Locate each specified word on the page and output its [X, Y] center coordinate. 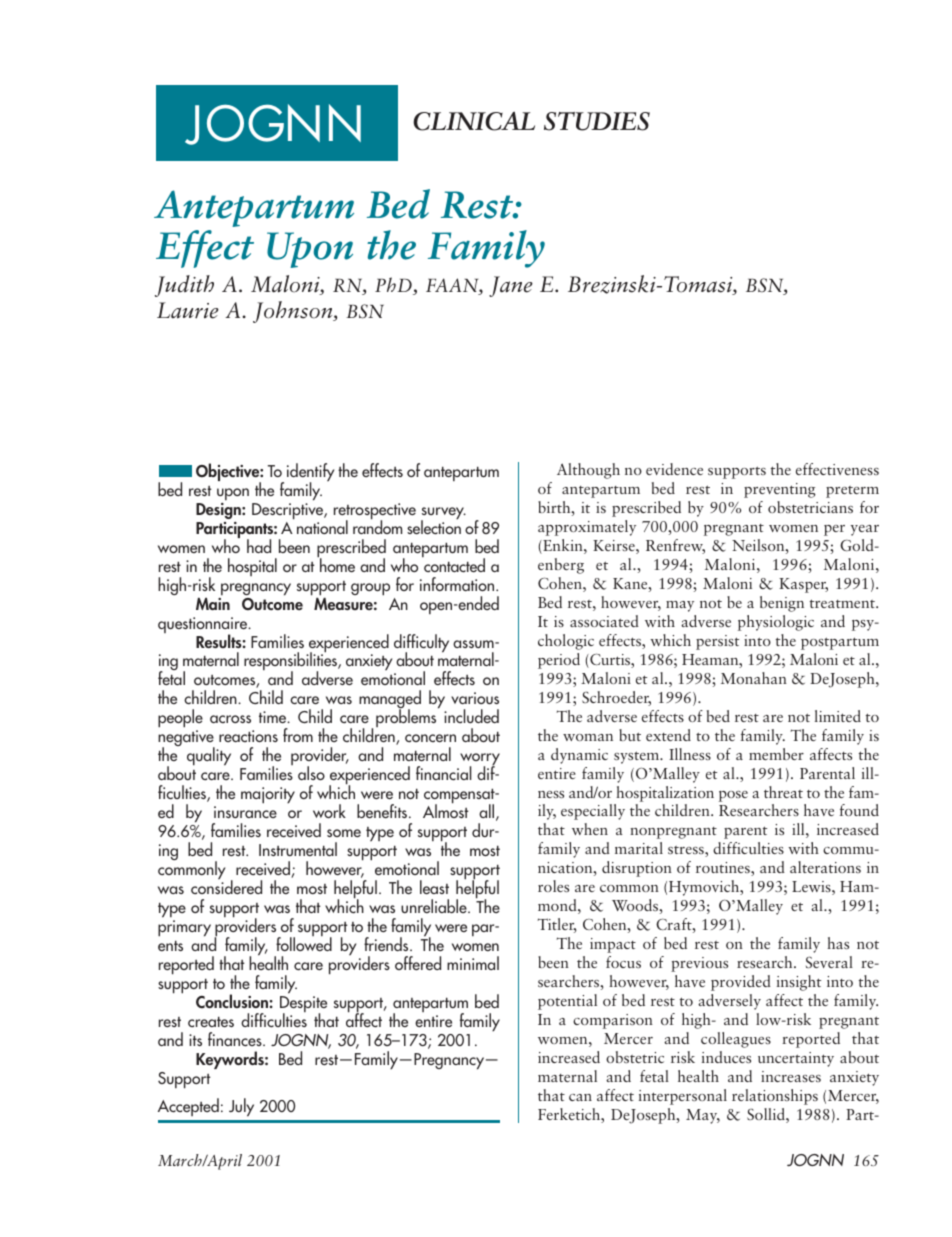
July [241, 1107]
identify [310, 473]
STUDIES [597, 121]
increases [791, 1076]
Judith [184, 286]
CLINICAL [474, 121]
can [580, 1097]
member [776, 754]
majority [268, 795]
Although [588, 471]
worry [480, 760]
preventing [780, 490]
